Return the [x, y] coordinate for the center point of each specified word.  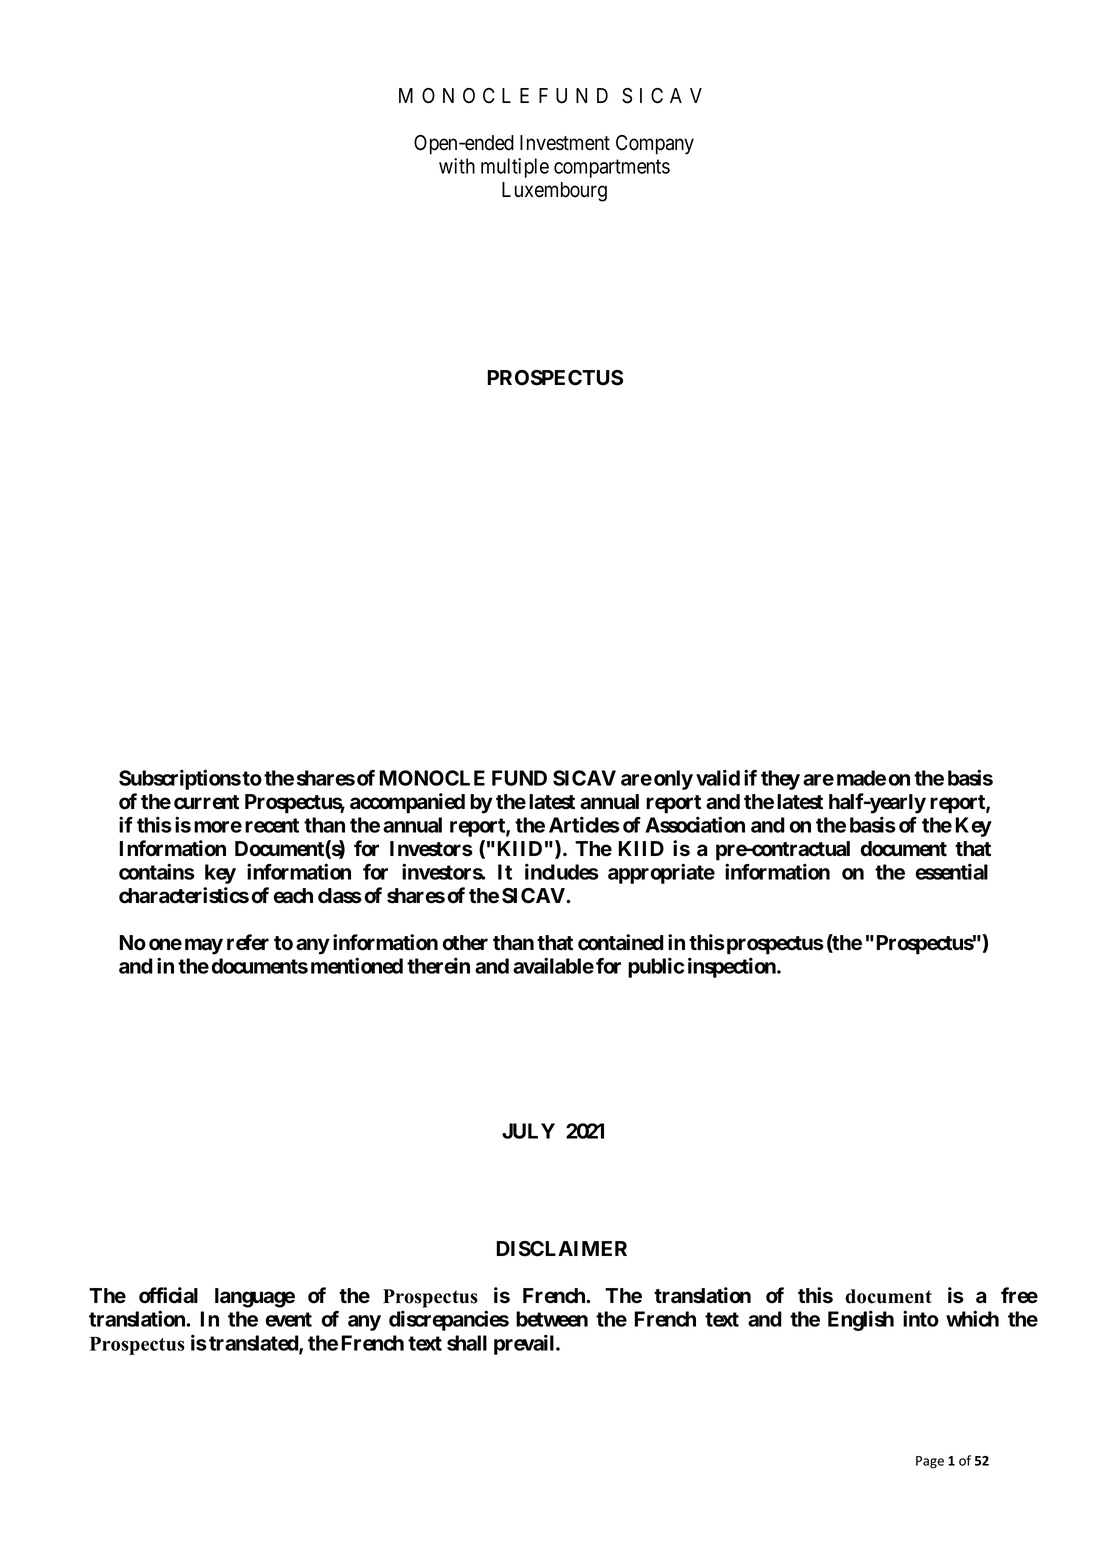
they [780, 780]
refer [248, 942]
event [288, 1319]
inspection [733, 967]
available [553, 965]
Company [655, 145]
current [206, 802]
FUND [519, 778]
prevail [525, 1344]
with [457, 166]
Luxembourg [554, 192]
